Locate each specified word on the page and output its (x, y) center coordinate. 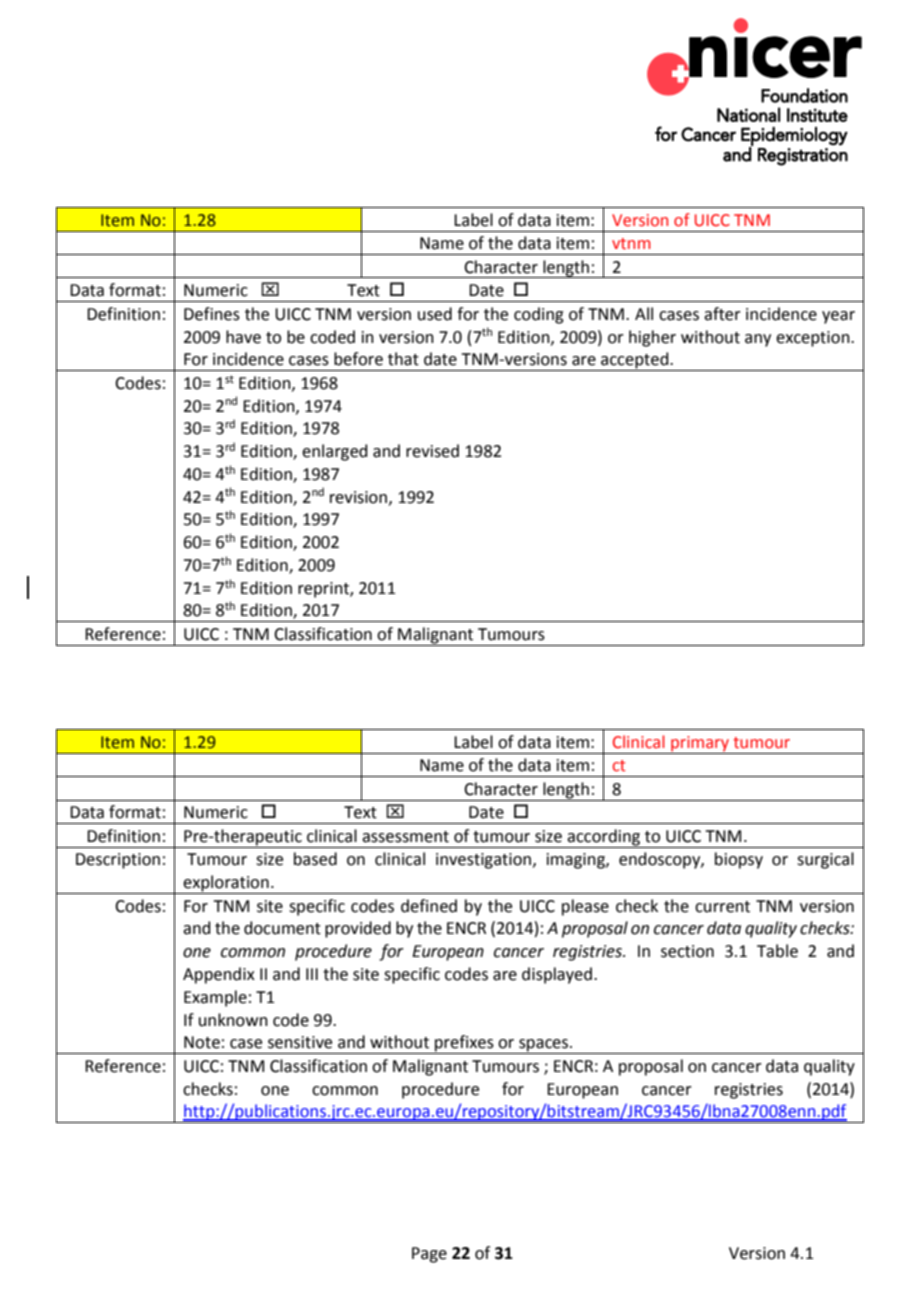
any (758, 340)
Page (429, 1255)
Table (777, 951)
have (243, 337)
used (435, 314)
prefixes (464, 1044)
